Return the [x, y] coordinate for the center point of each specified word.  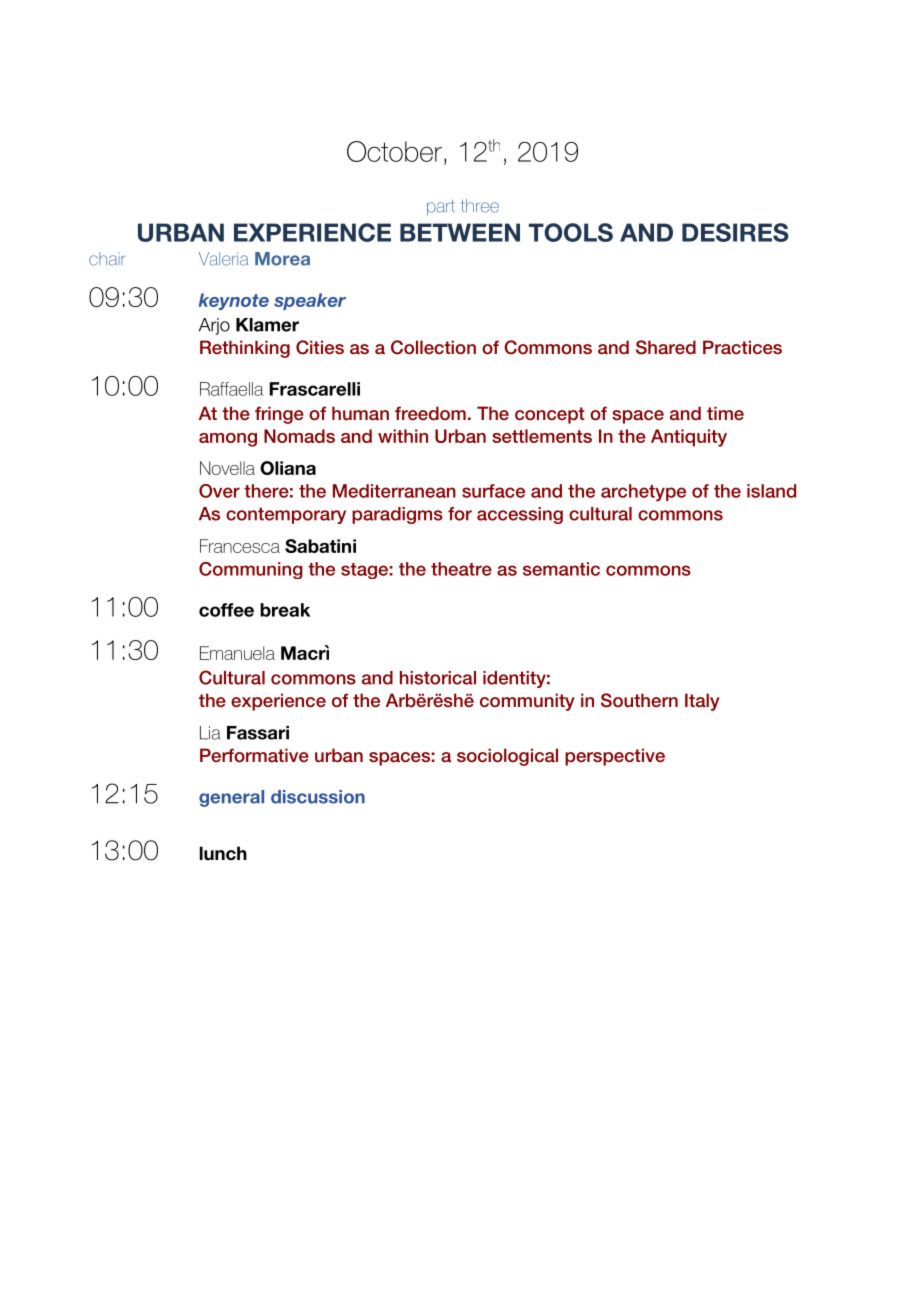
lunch [223, 853]
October [394, 151]
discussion [318, 797]
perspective [615, 757]
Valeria [223, 259]
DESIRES [735, 232]
